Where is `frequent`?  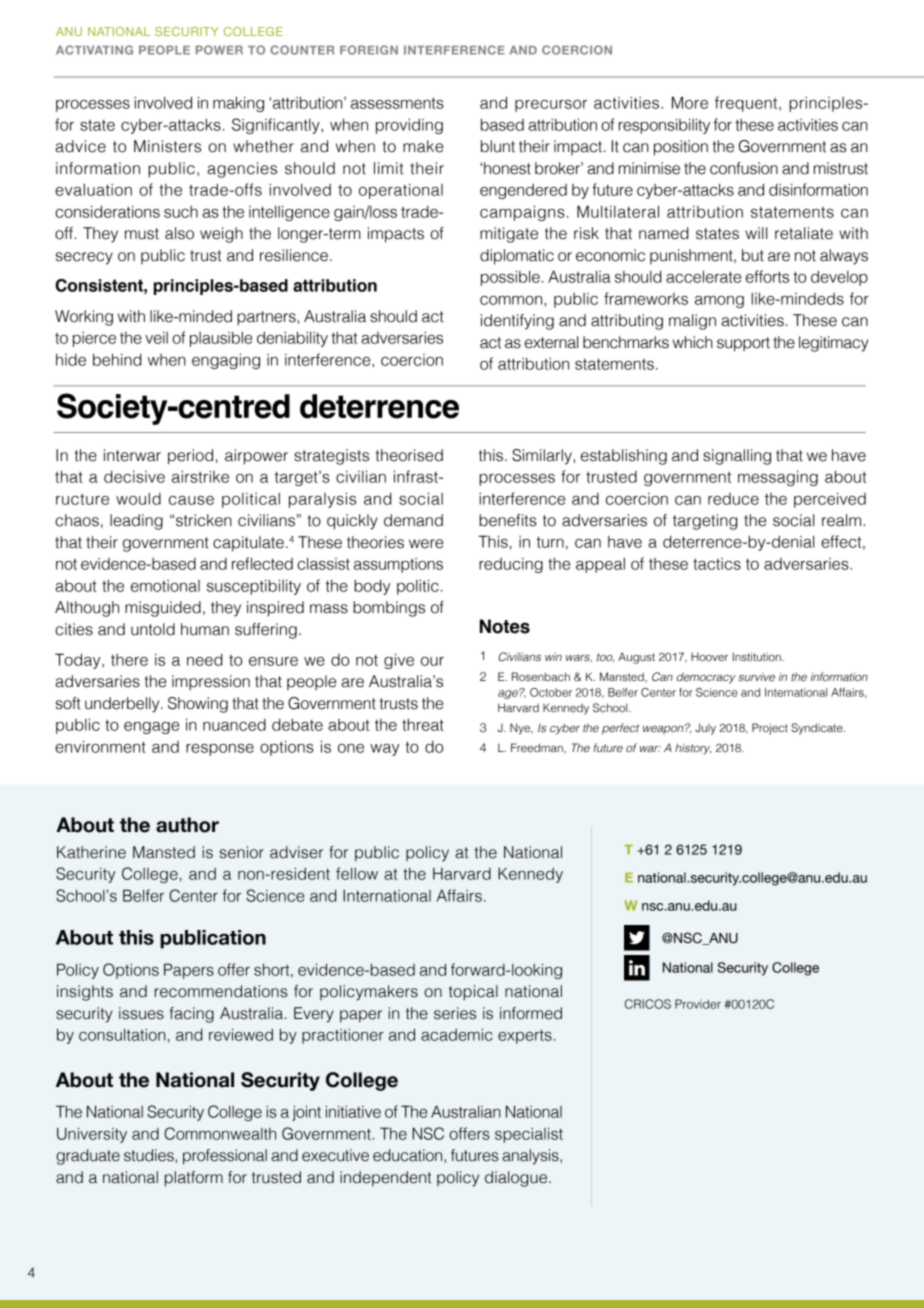 frequent is located at coordinates (747, 104).
